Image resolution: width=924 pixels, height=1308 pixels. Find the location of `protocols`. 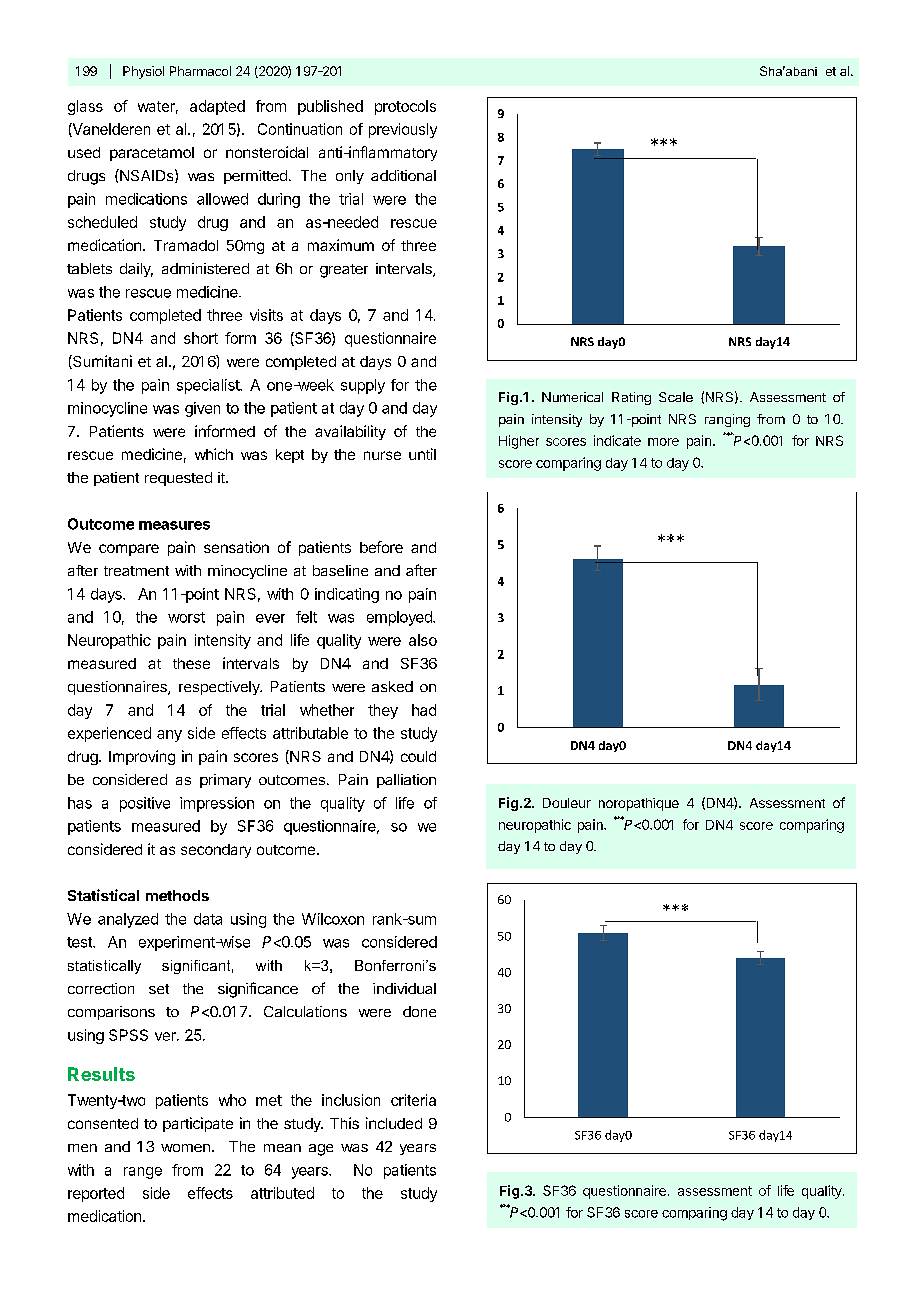

protocols is located at coordinates (405, 107).
